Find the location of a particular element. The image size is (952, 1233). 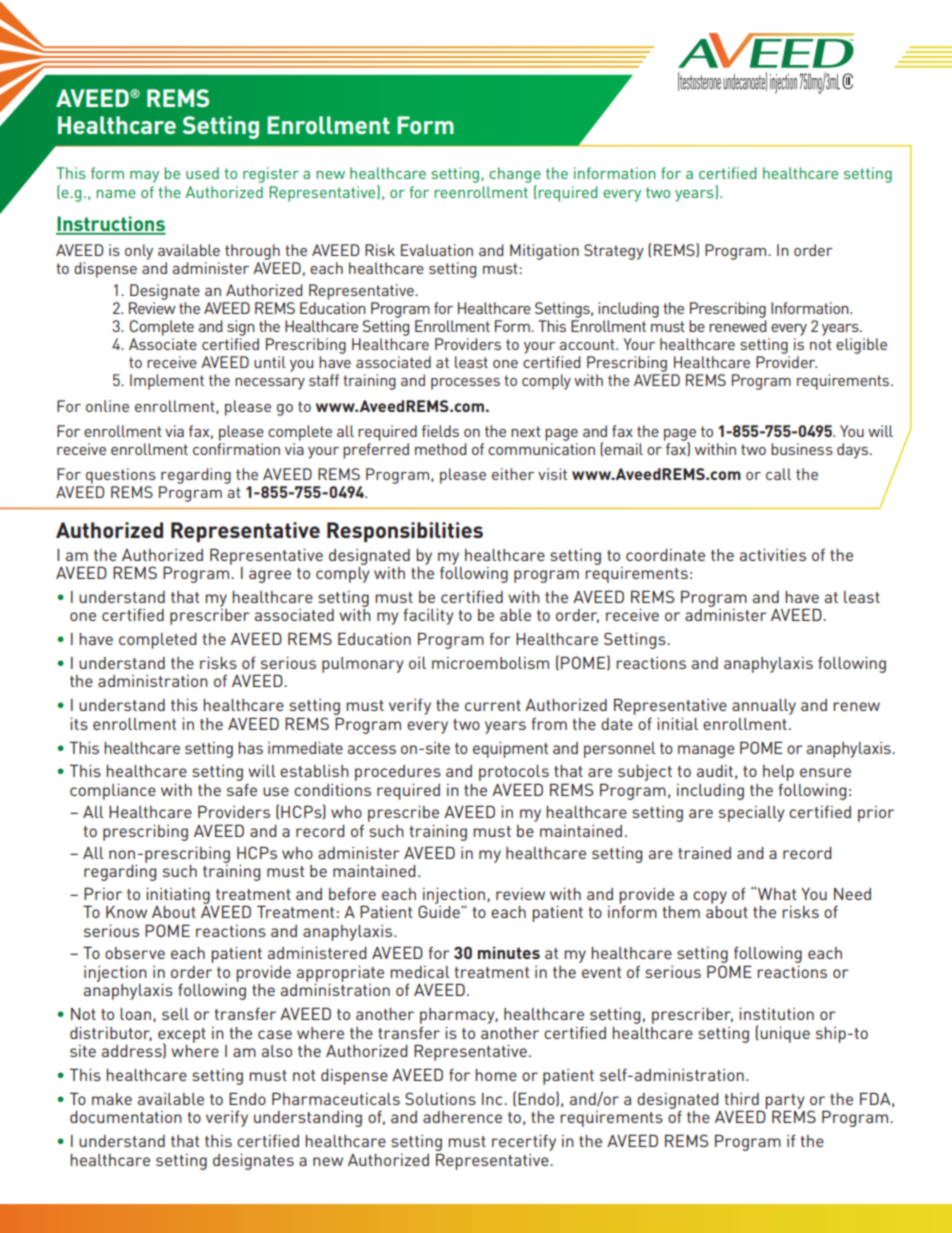

Strategy is located at coordinates (614, 252).
